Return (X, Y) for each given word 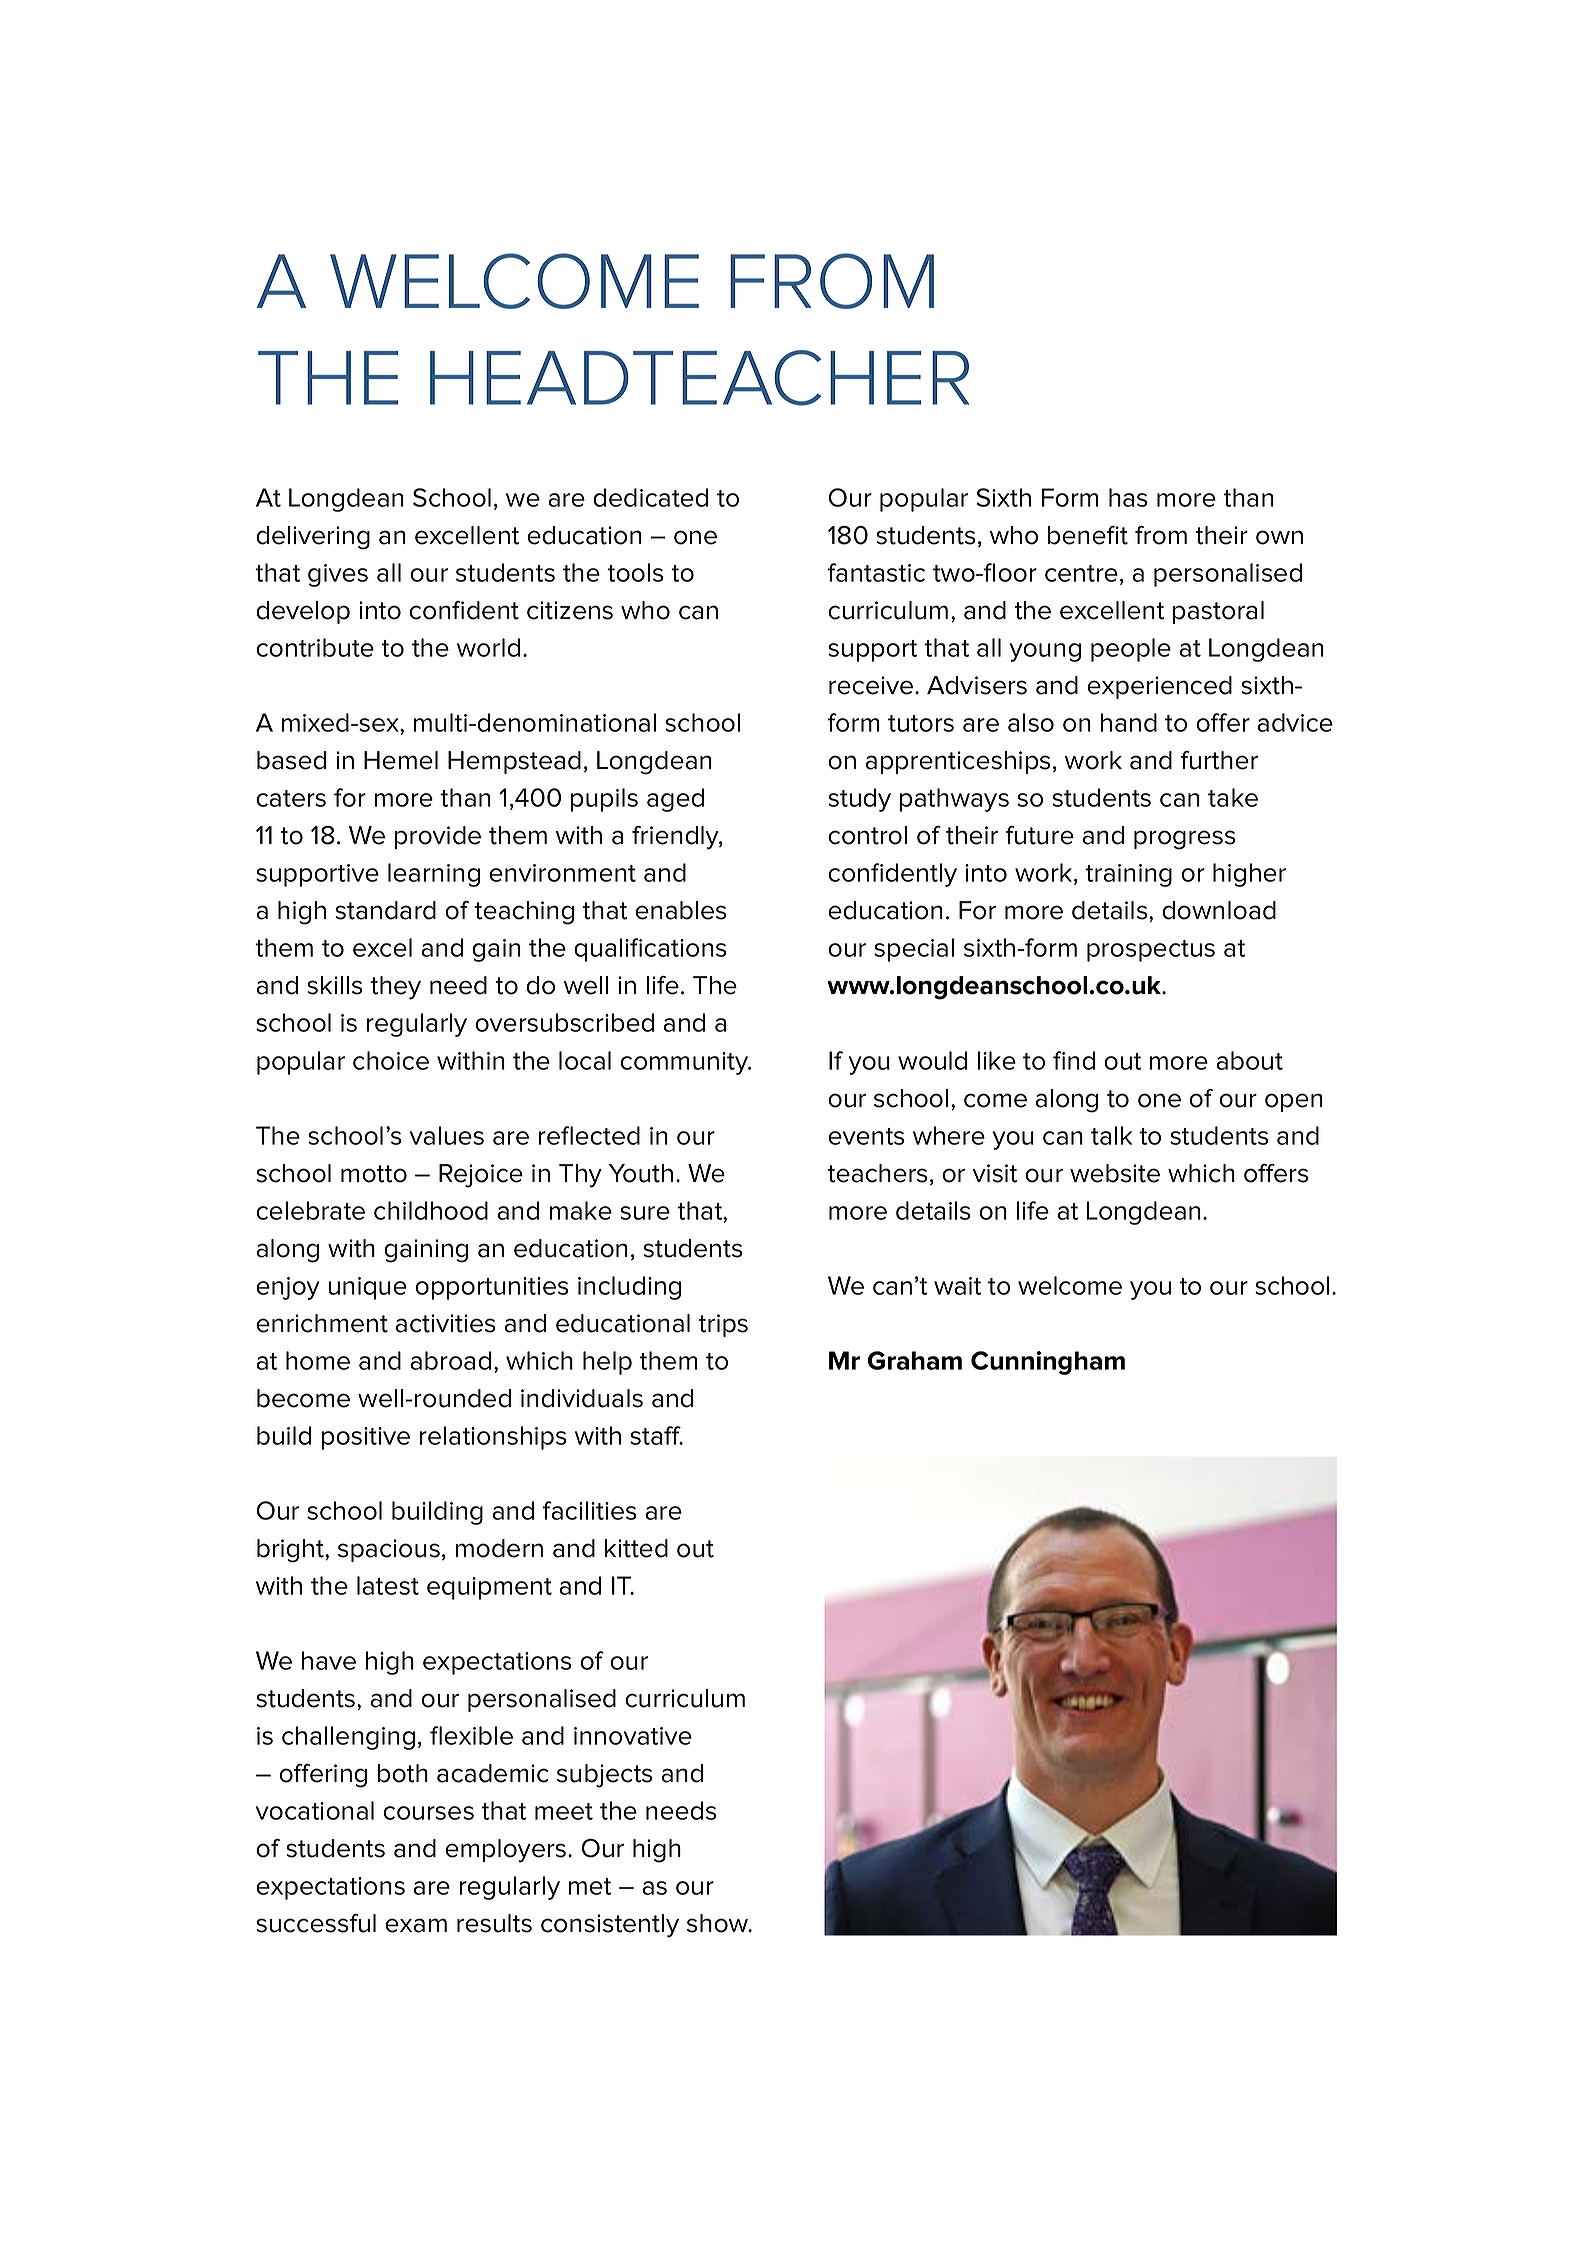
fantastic (876, 572)
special (914, 950)
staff (656, 1435)
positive (366, 1438)
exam (416, 1925)
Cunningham (1048, 1363)
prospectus (1151, 951)
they (395, 988)
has (1128, 497)
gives (338, 575)
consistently (610, 1926)
